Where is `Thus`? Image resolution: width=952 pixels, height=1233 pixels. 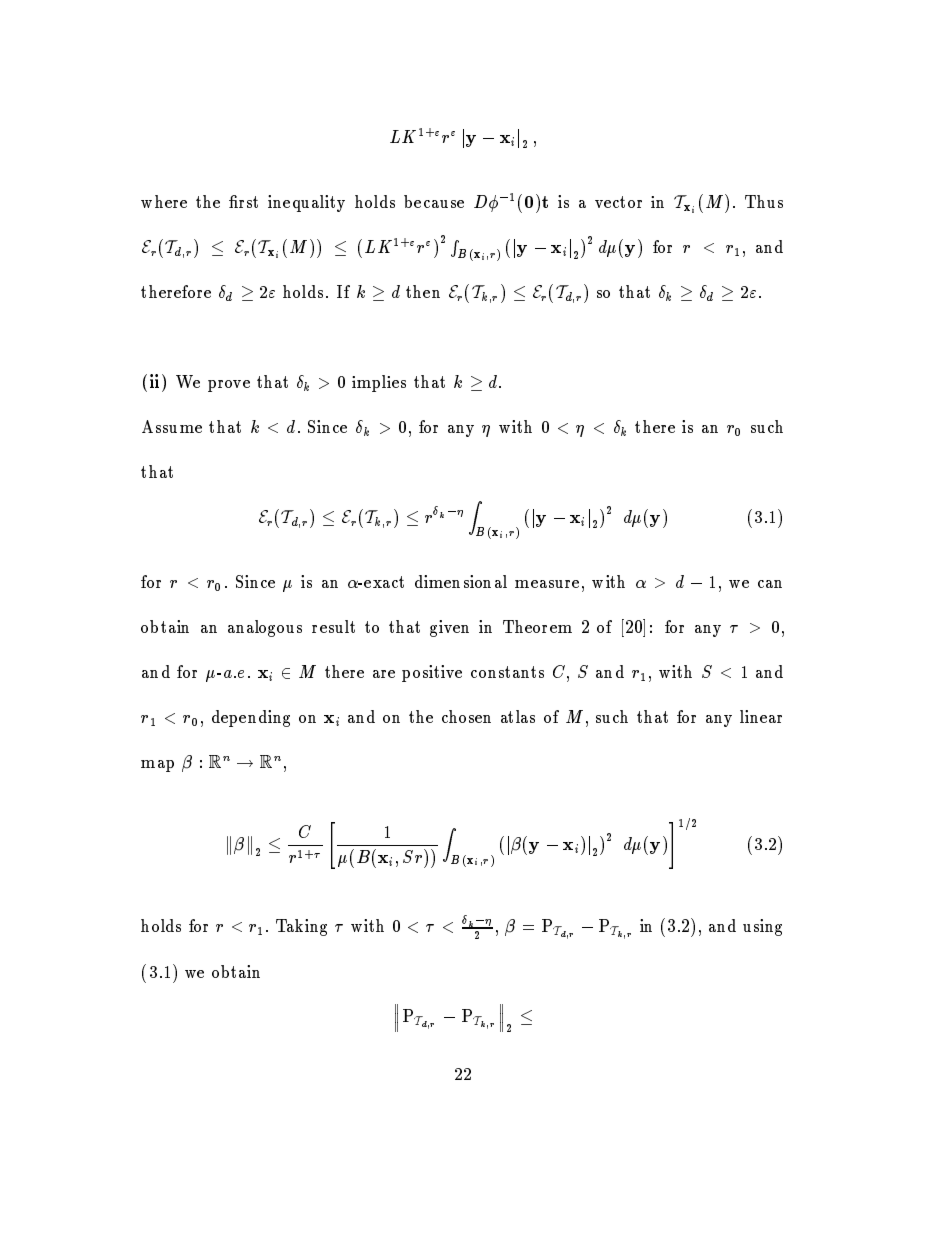
Thus is located at coordinates (764, 201).
